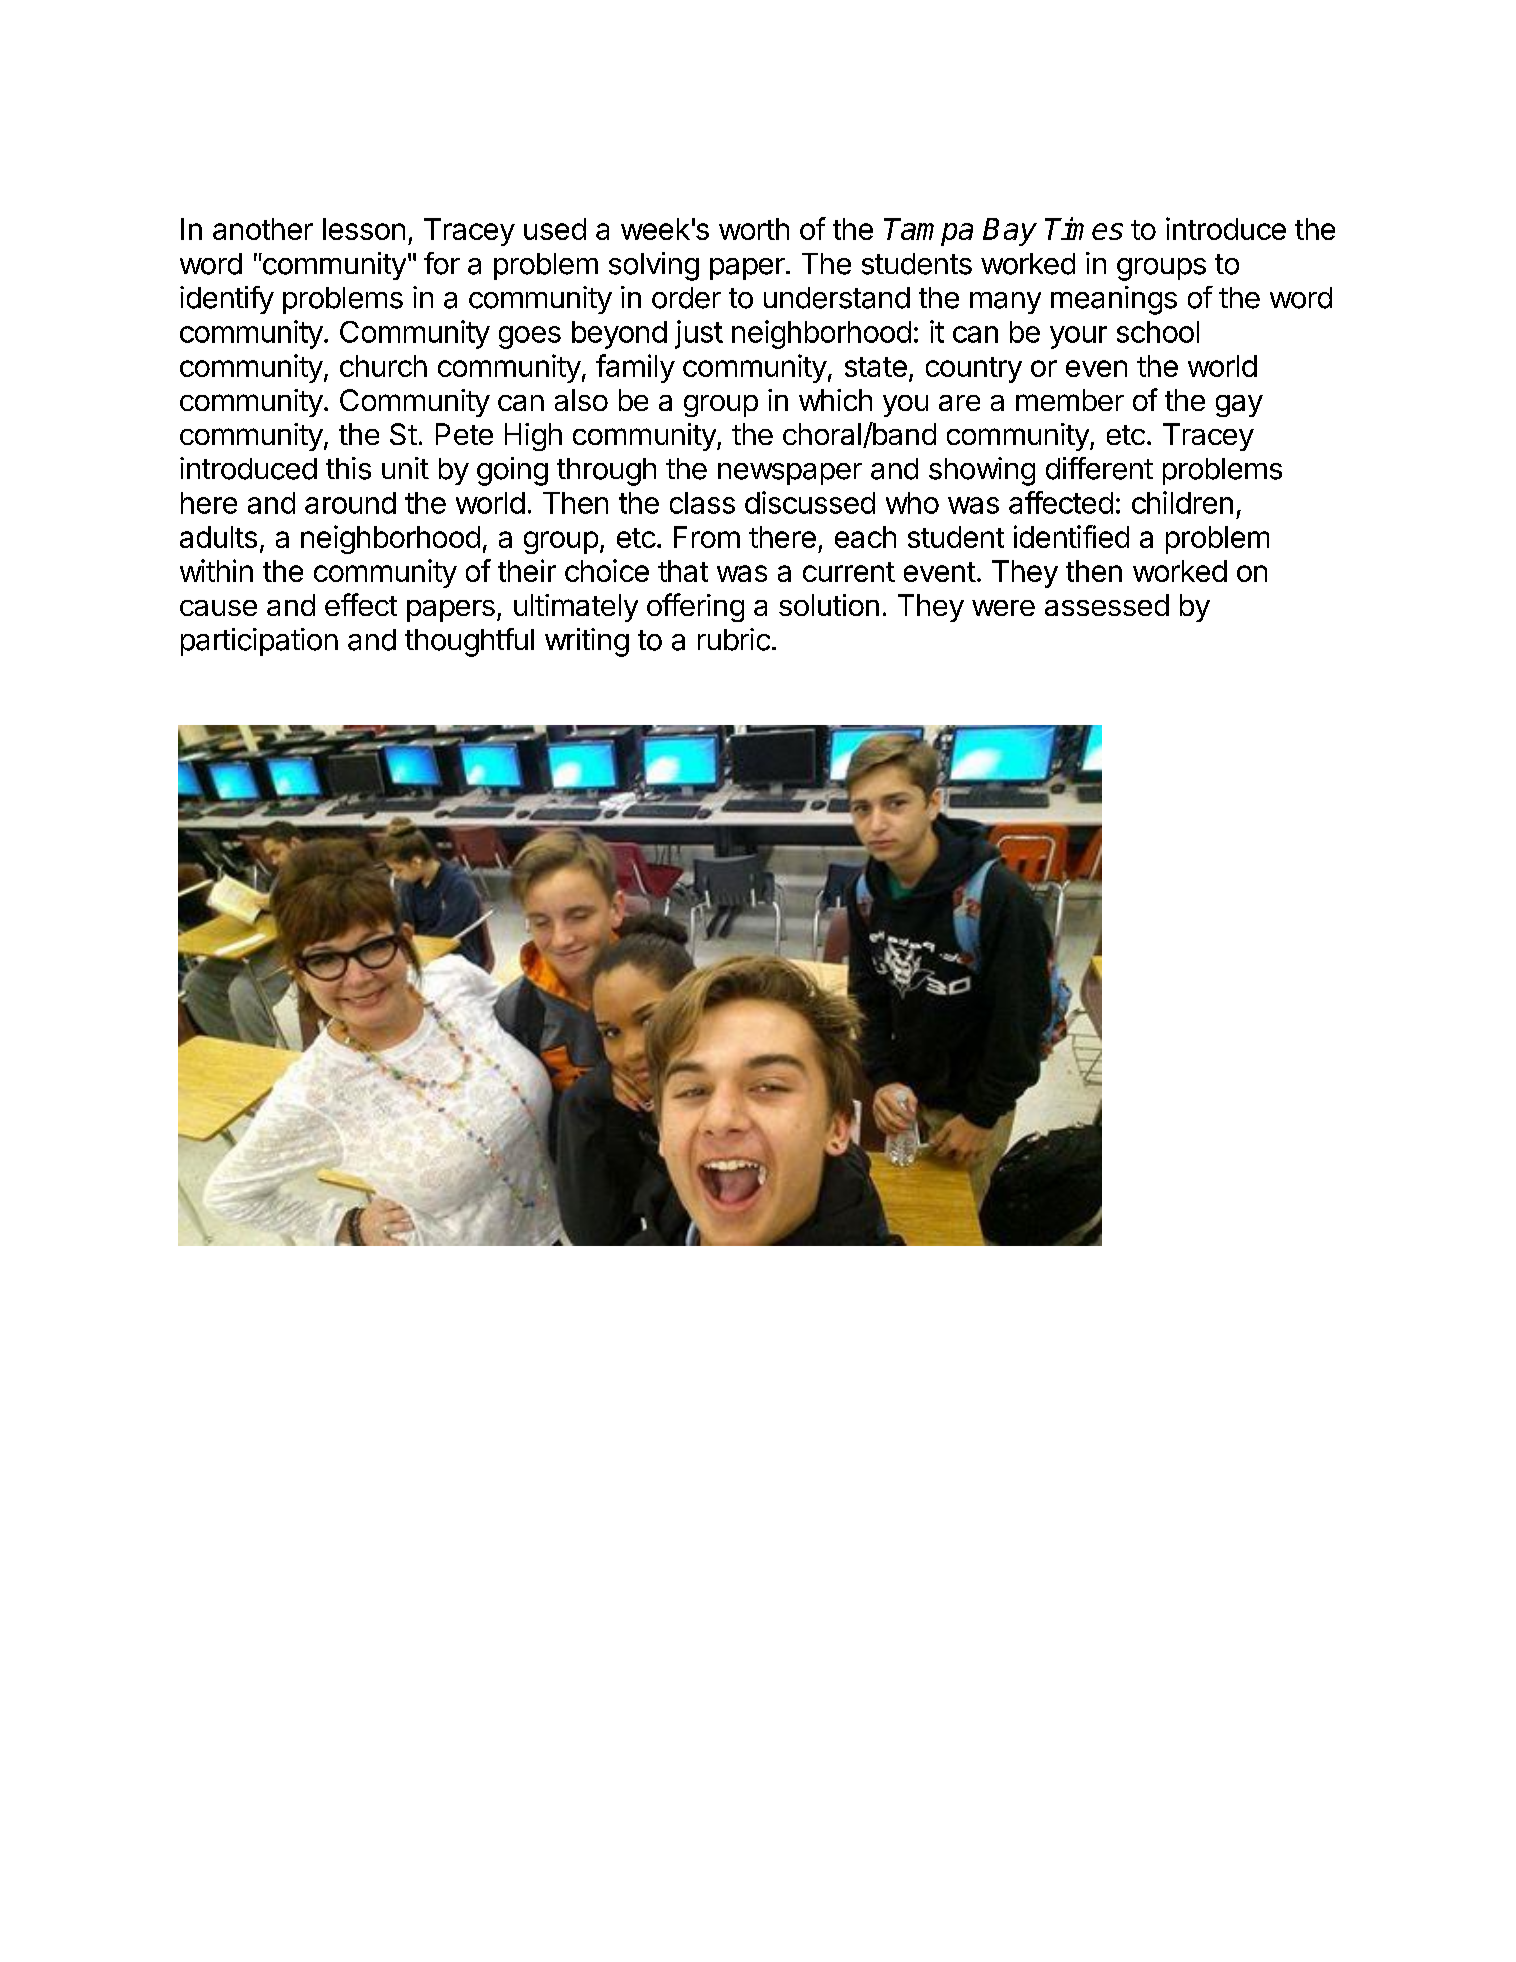 The height and width of the image is (1962, 1516). What do you see at coordinates (754, 229) in the image?
I see `worth` at bounding box center [754, 229].
